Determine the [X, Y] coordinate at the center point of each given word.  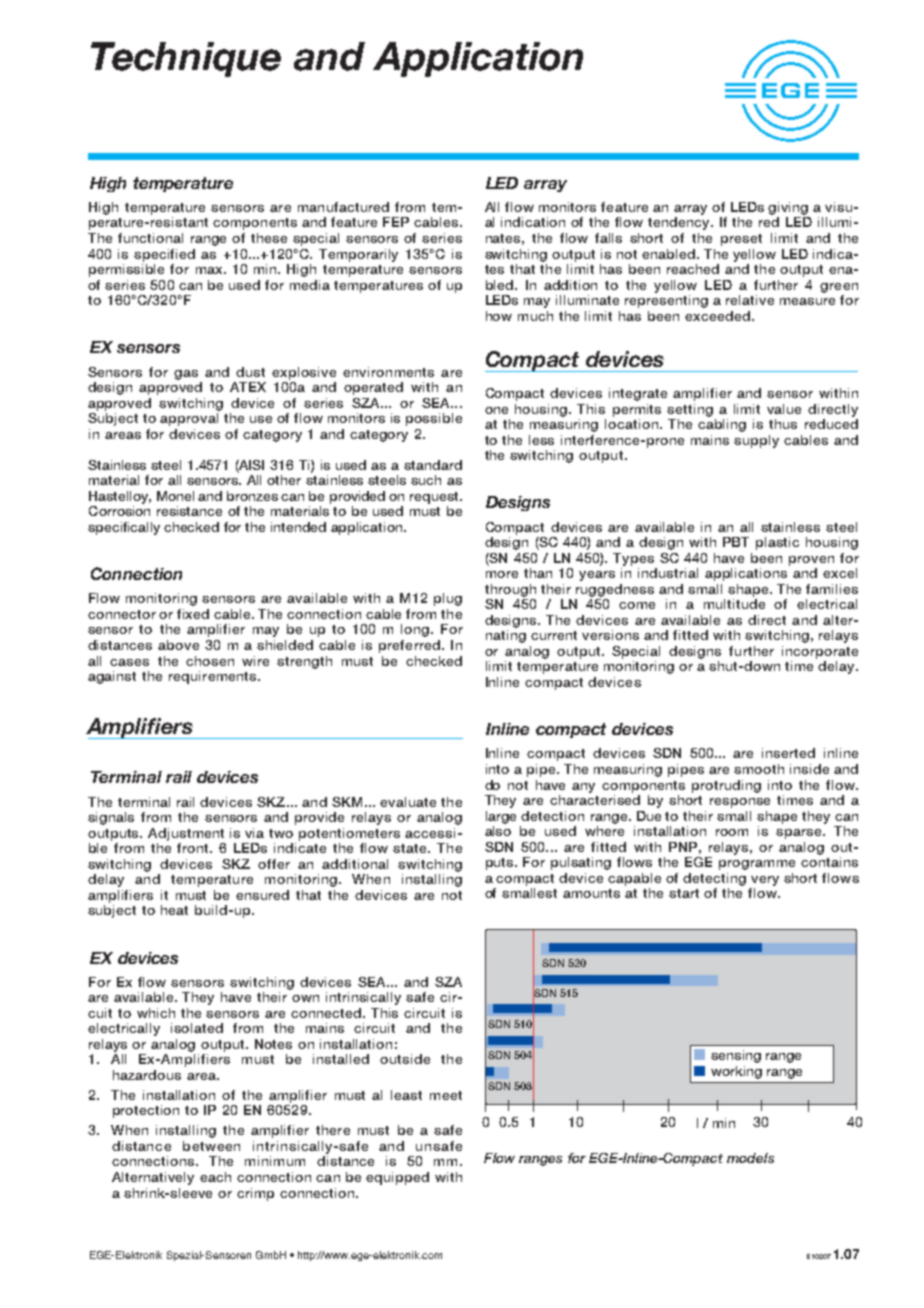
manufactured [343, 207]
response [740, 803]
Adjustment [186, 834]
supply [756, 441]
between [211, 1146]
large [501, 817]
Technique [186, 59]
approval [189, 419]
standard [433, 465]
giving [788, 208]
